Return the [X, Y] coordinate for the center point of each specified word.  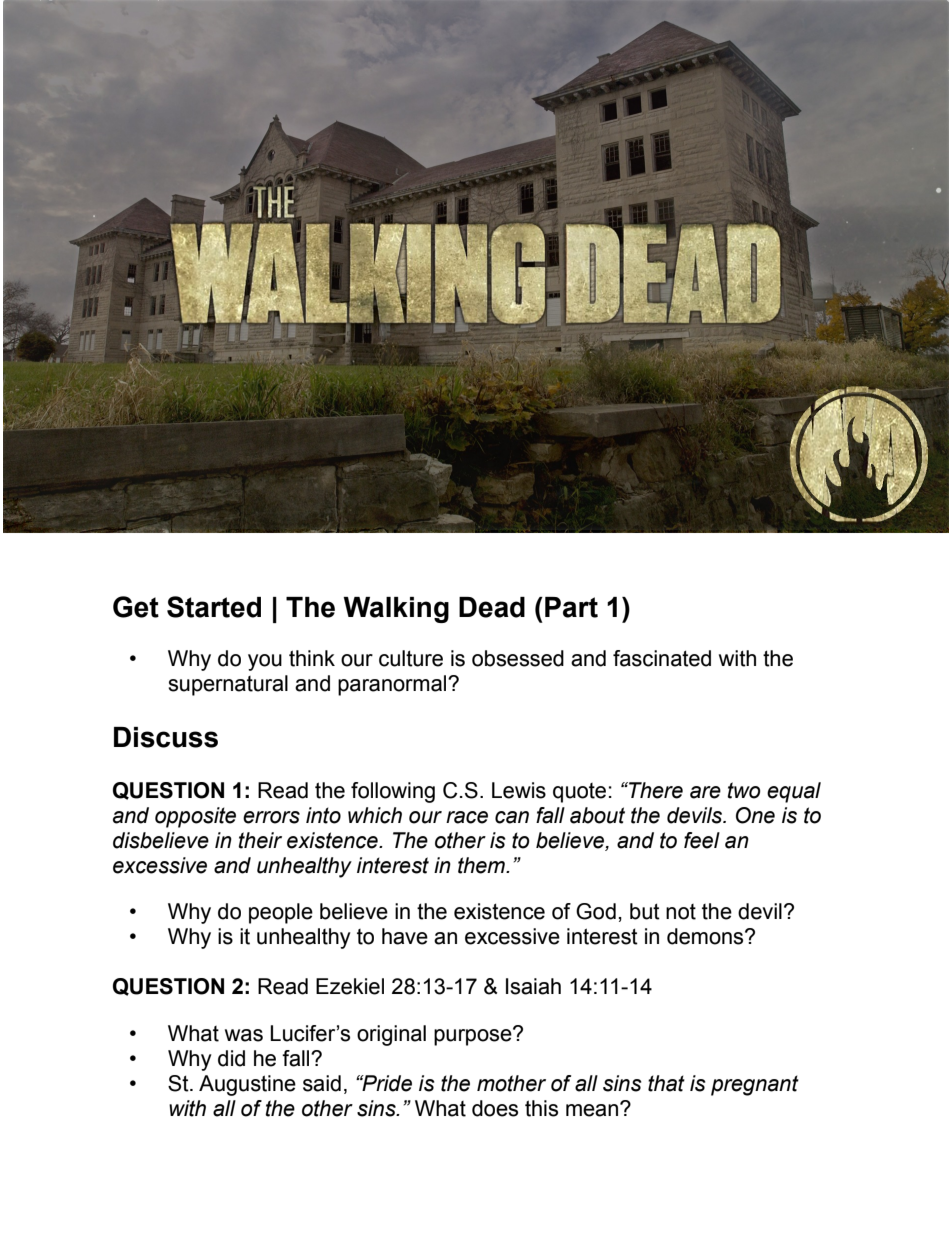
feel [702, 840]
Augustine [247, 1085]
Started [214, 607]
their [260, 840]
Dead [492, 607]
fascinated [662, 658]
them [482, 865]
